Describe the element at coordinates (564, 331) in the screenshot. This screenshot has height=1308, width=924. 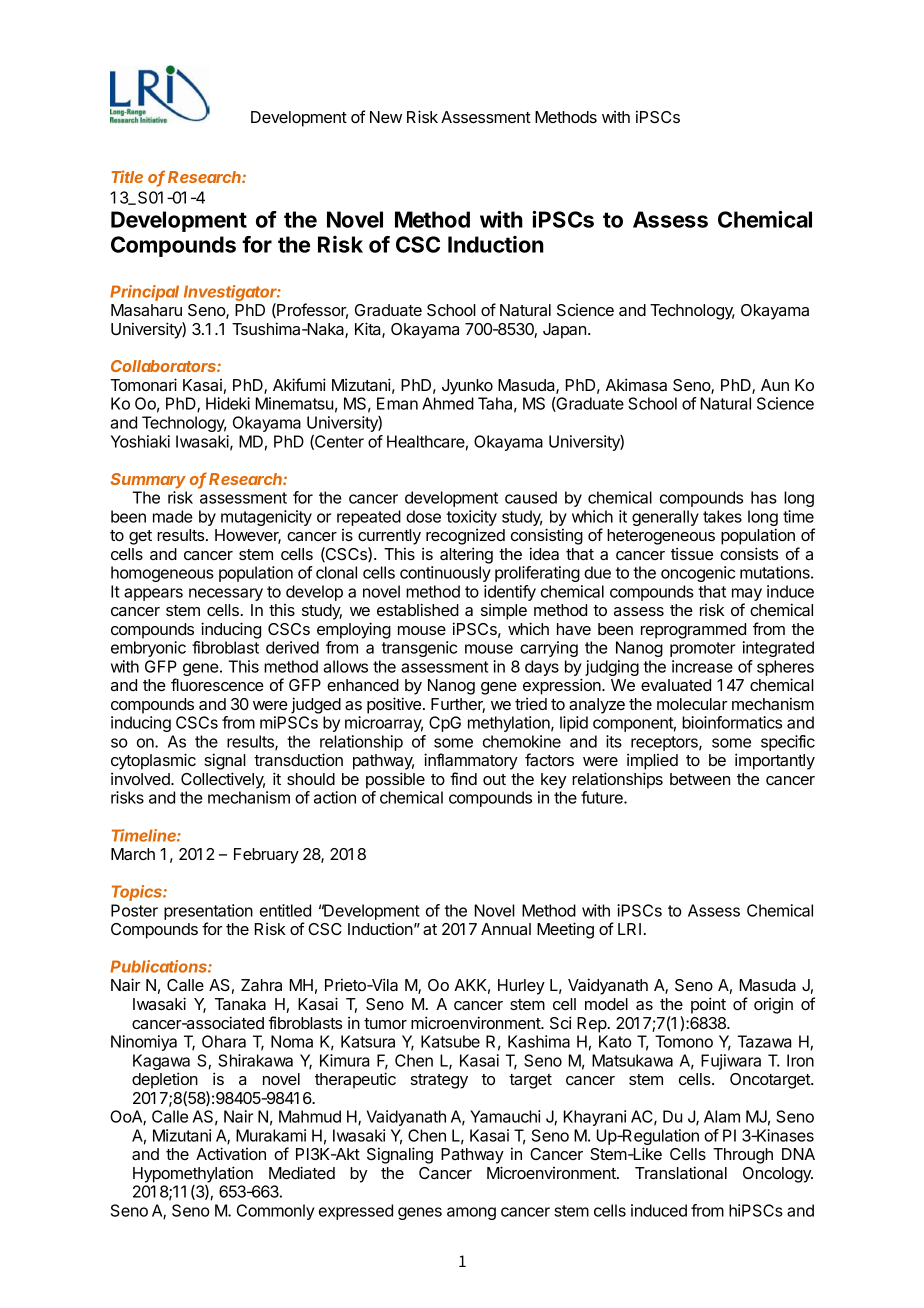
I see `Japan` at that location.
